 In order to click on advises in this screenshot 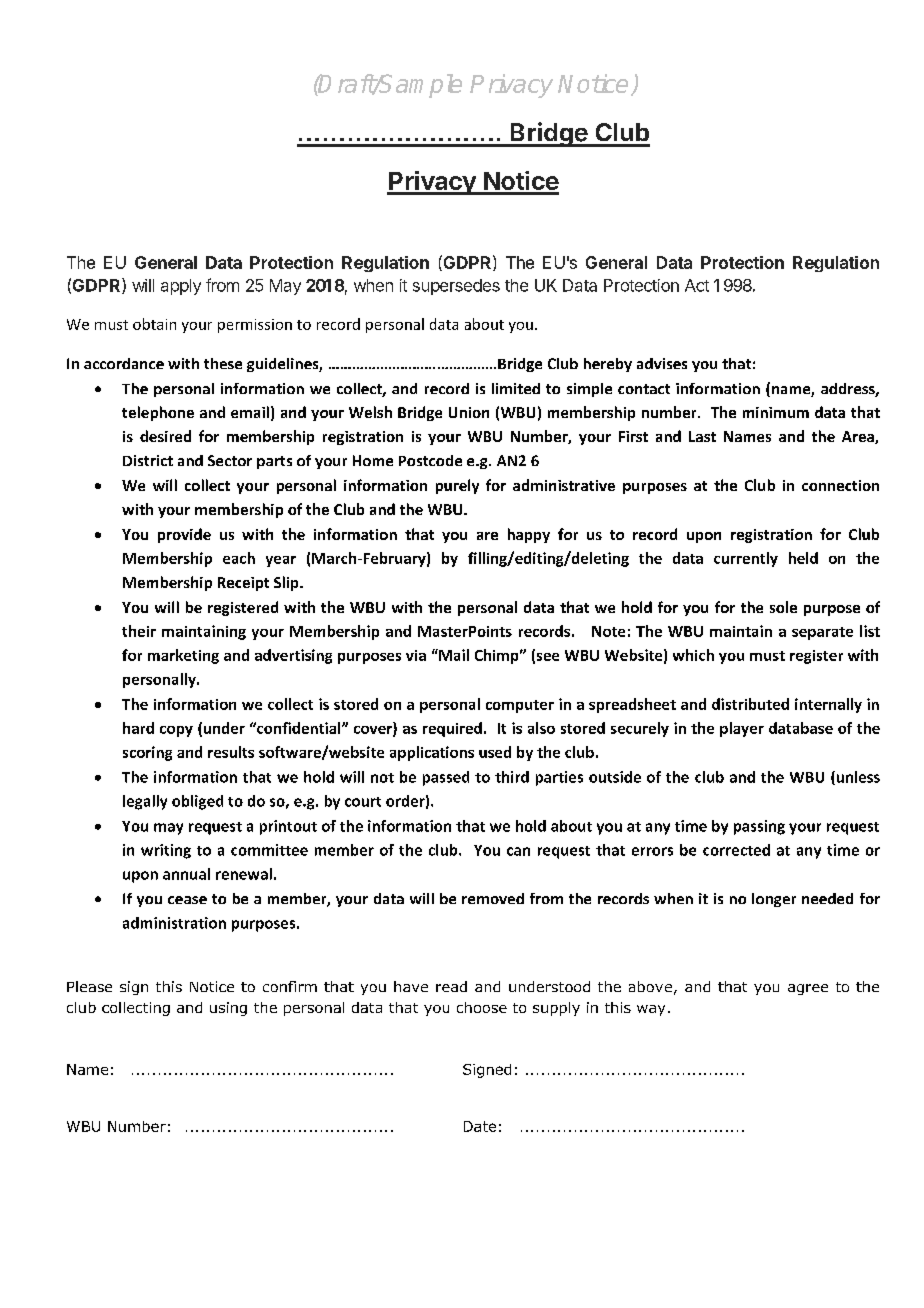, I will do `click(662, 363)`.
